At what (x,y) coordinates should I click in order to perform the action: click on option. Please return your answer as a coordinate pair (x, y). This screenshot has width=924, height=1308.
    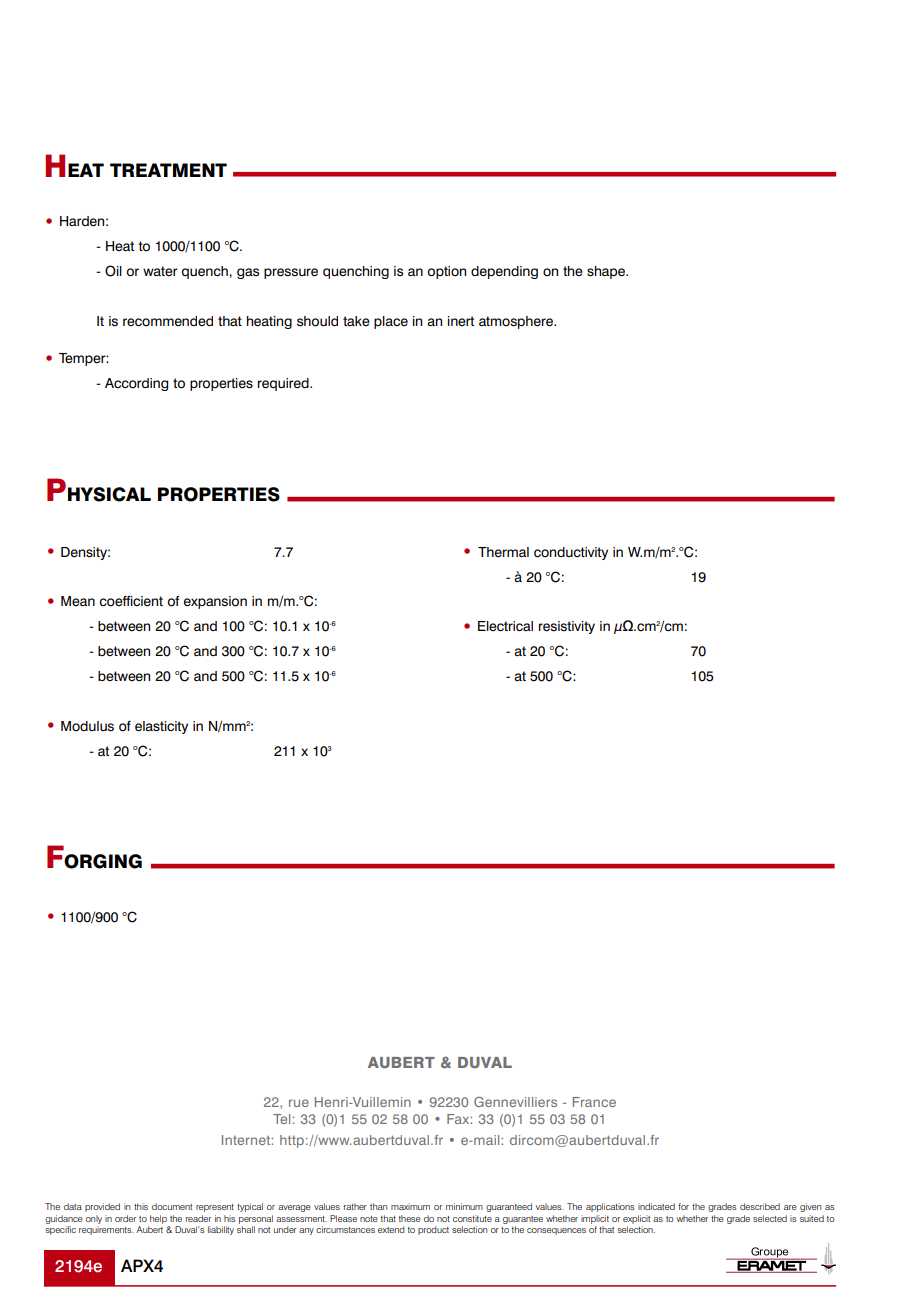
    Looking at the image, I should click on (446, 272).
